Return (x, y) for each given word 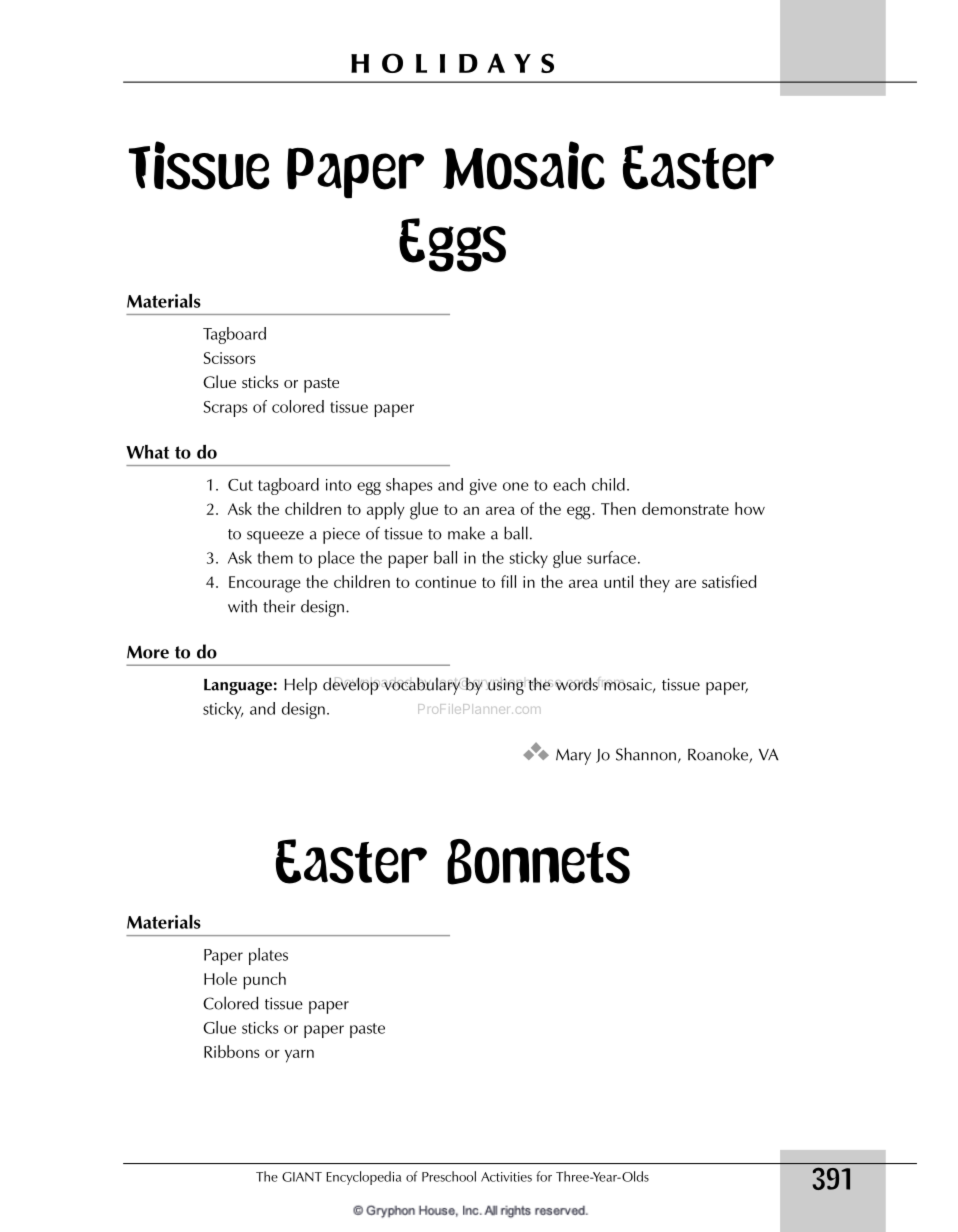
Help (300, 686)
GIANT (302, 1177)
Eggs (452, 245)
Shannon (646, 754)
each (569, 484)
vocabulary (422, 686)
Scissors (230, 358)
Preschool (449, 1176)
